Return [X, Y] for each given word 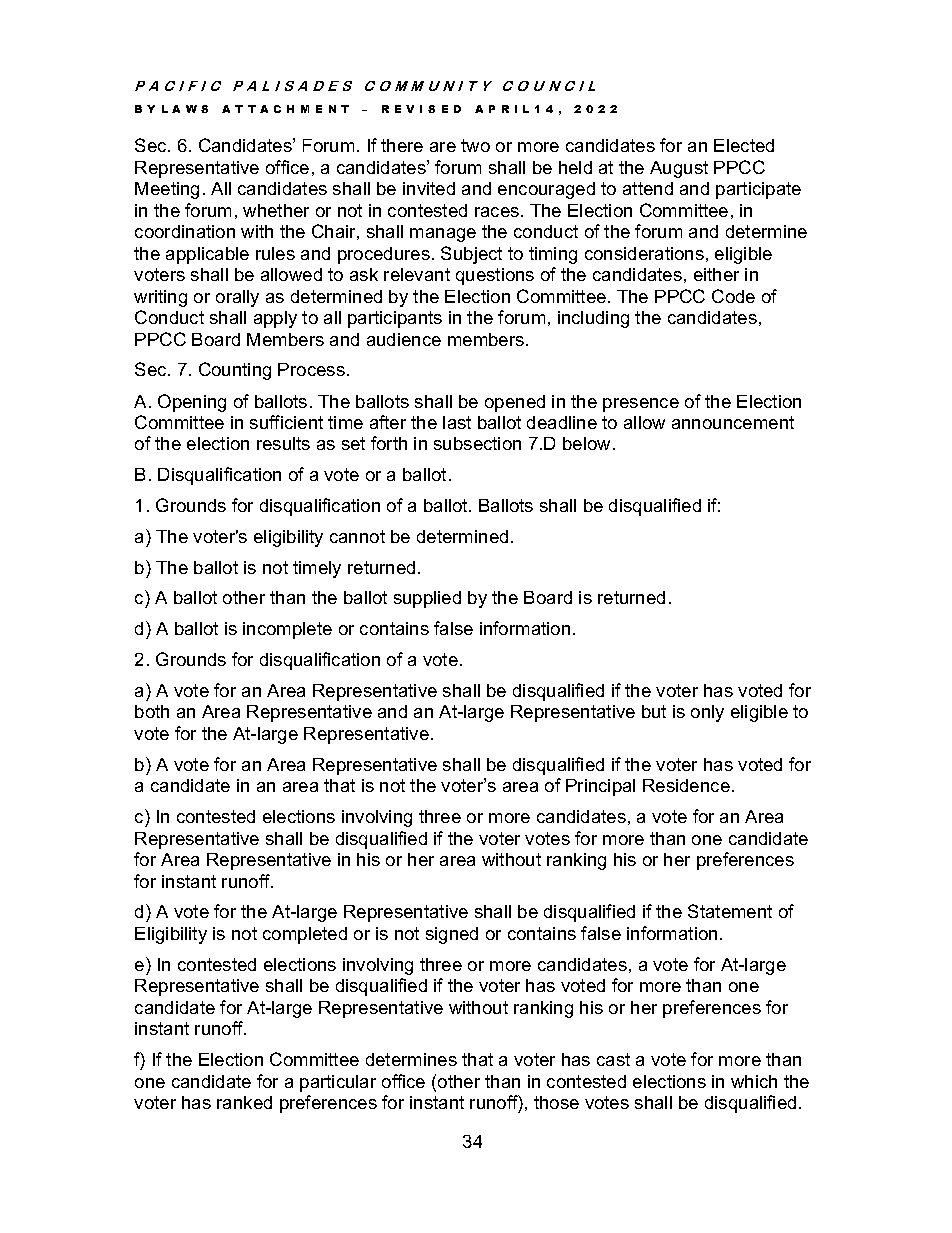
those [556, 1102]
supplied [427, 599]
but [654, 711]
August [679, 169]
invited [429, 188]
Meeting [167, 190]
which [754, 1081]
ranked [244, 1102]
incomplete [287, 630]
